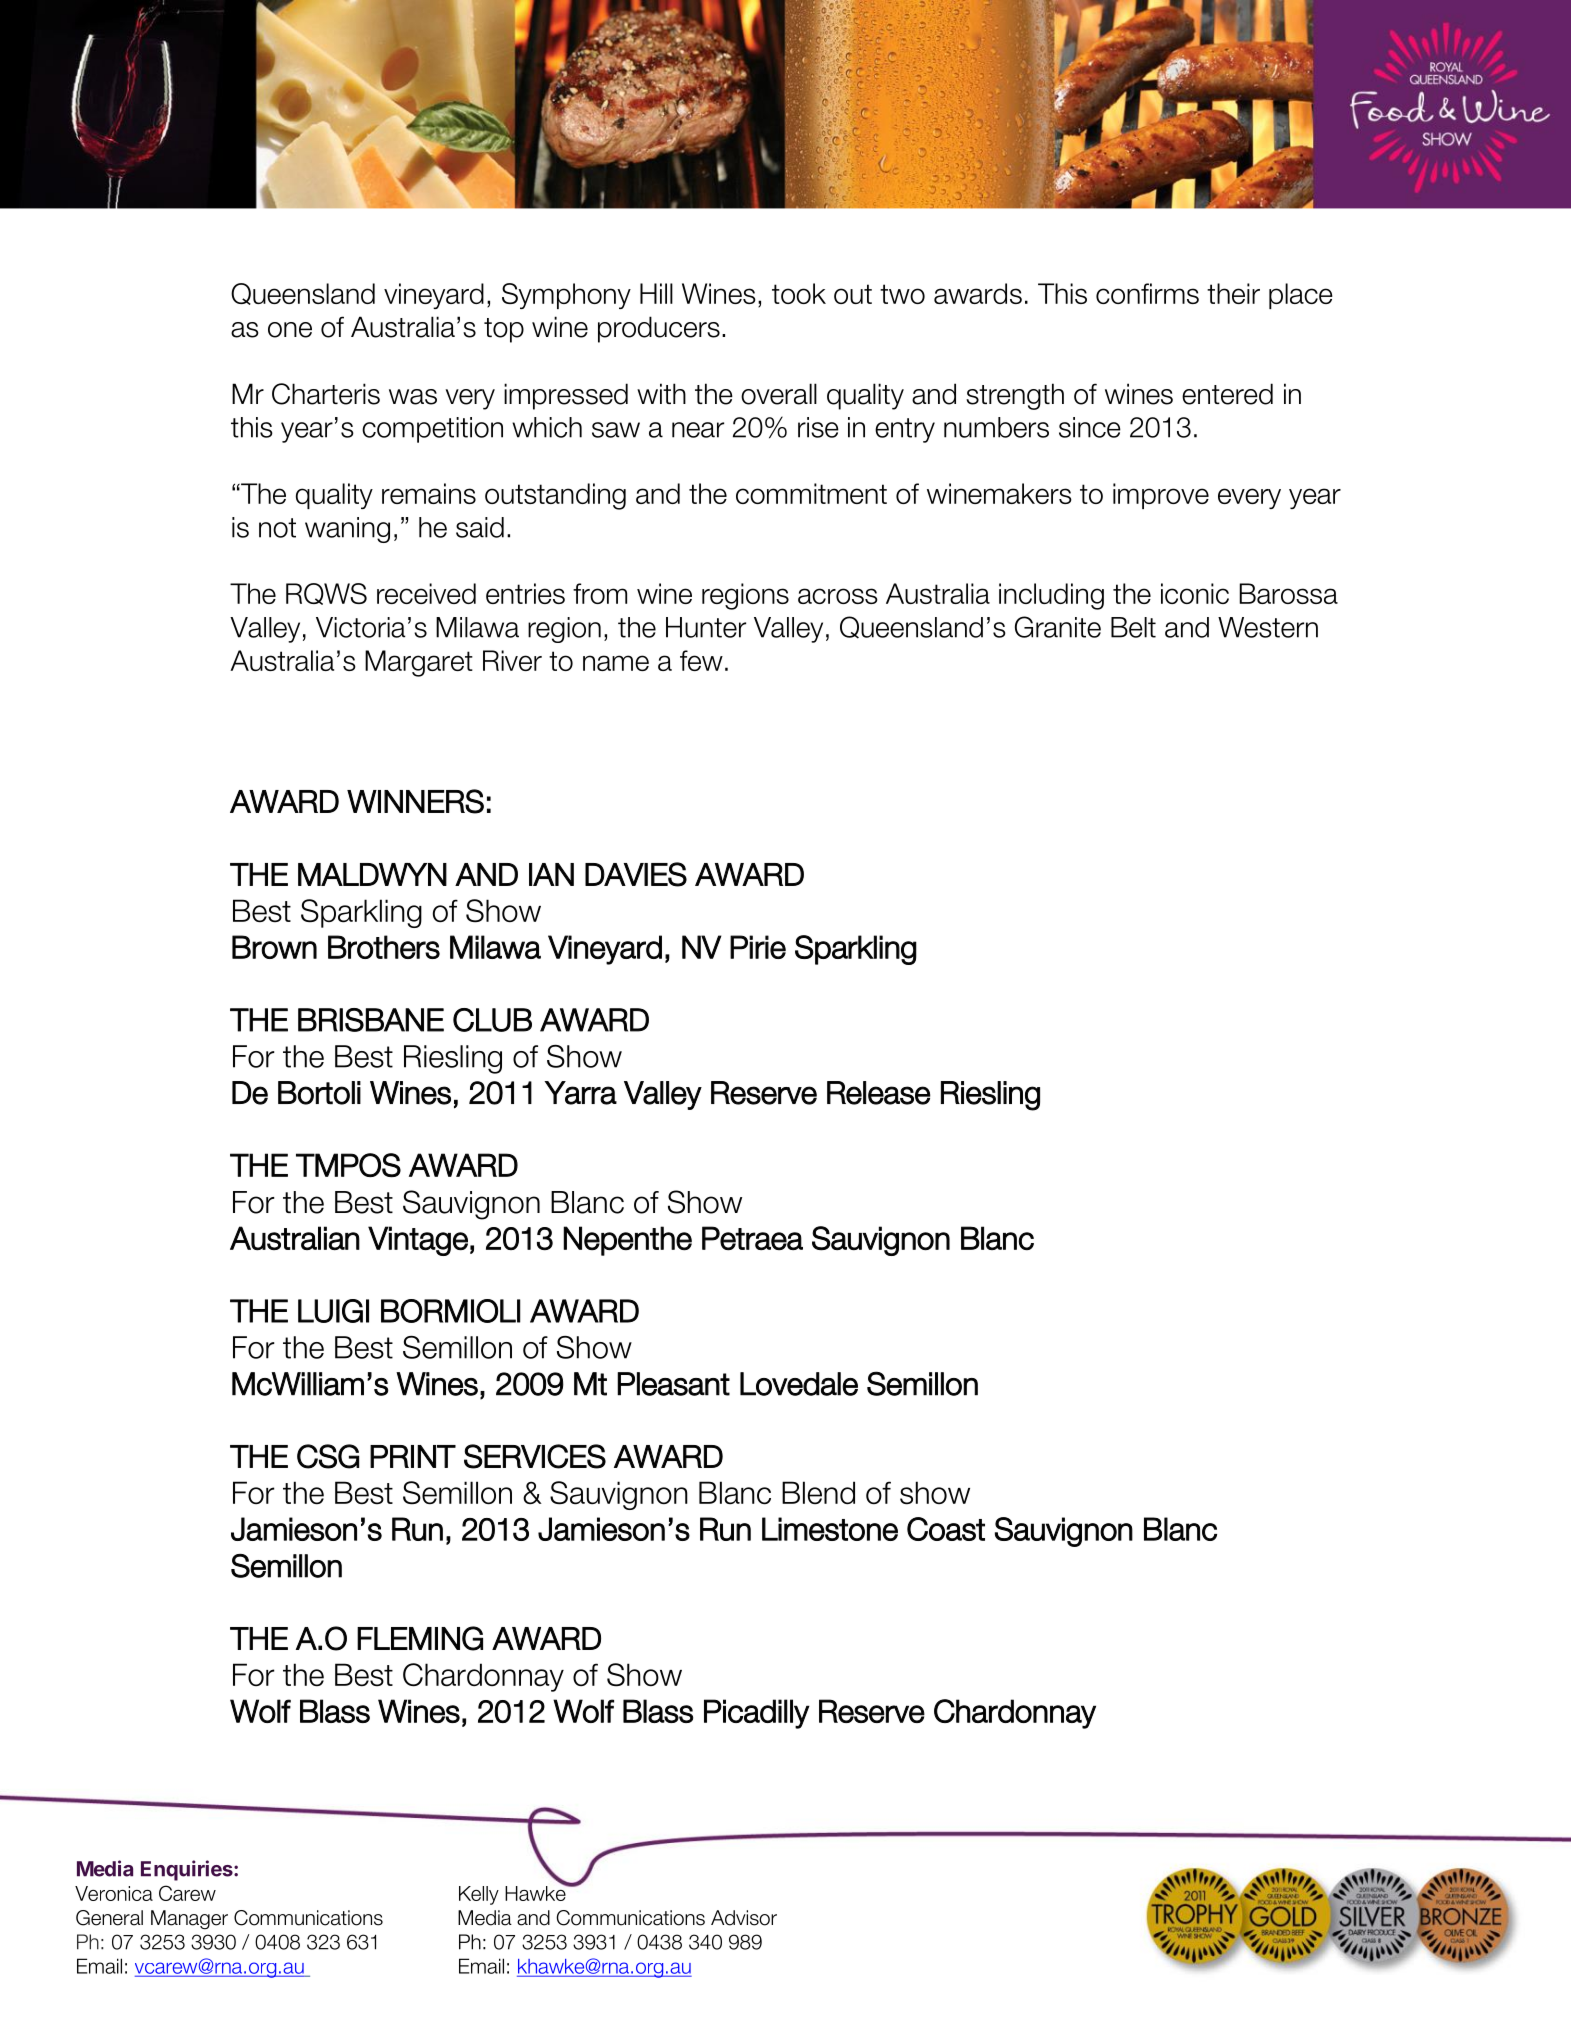 Image resolution: width=1571 pixels, height=2033 pixels. I want to click on producers, so click(659, 329).
